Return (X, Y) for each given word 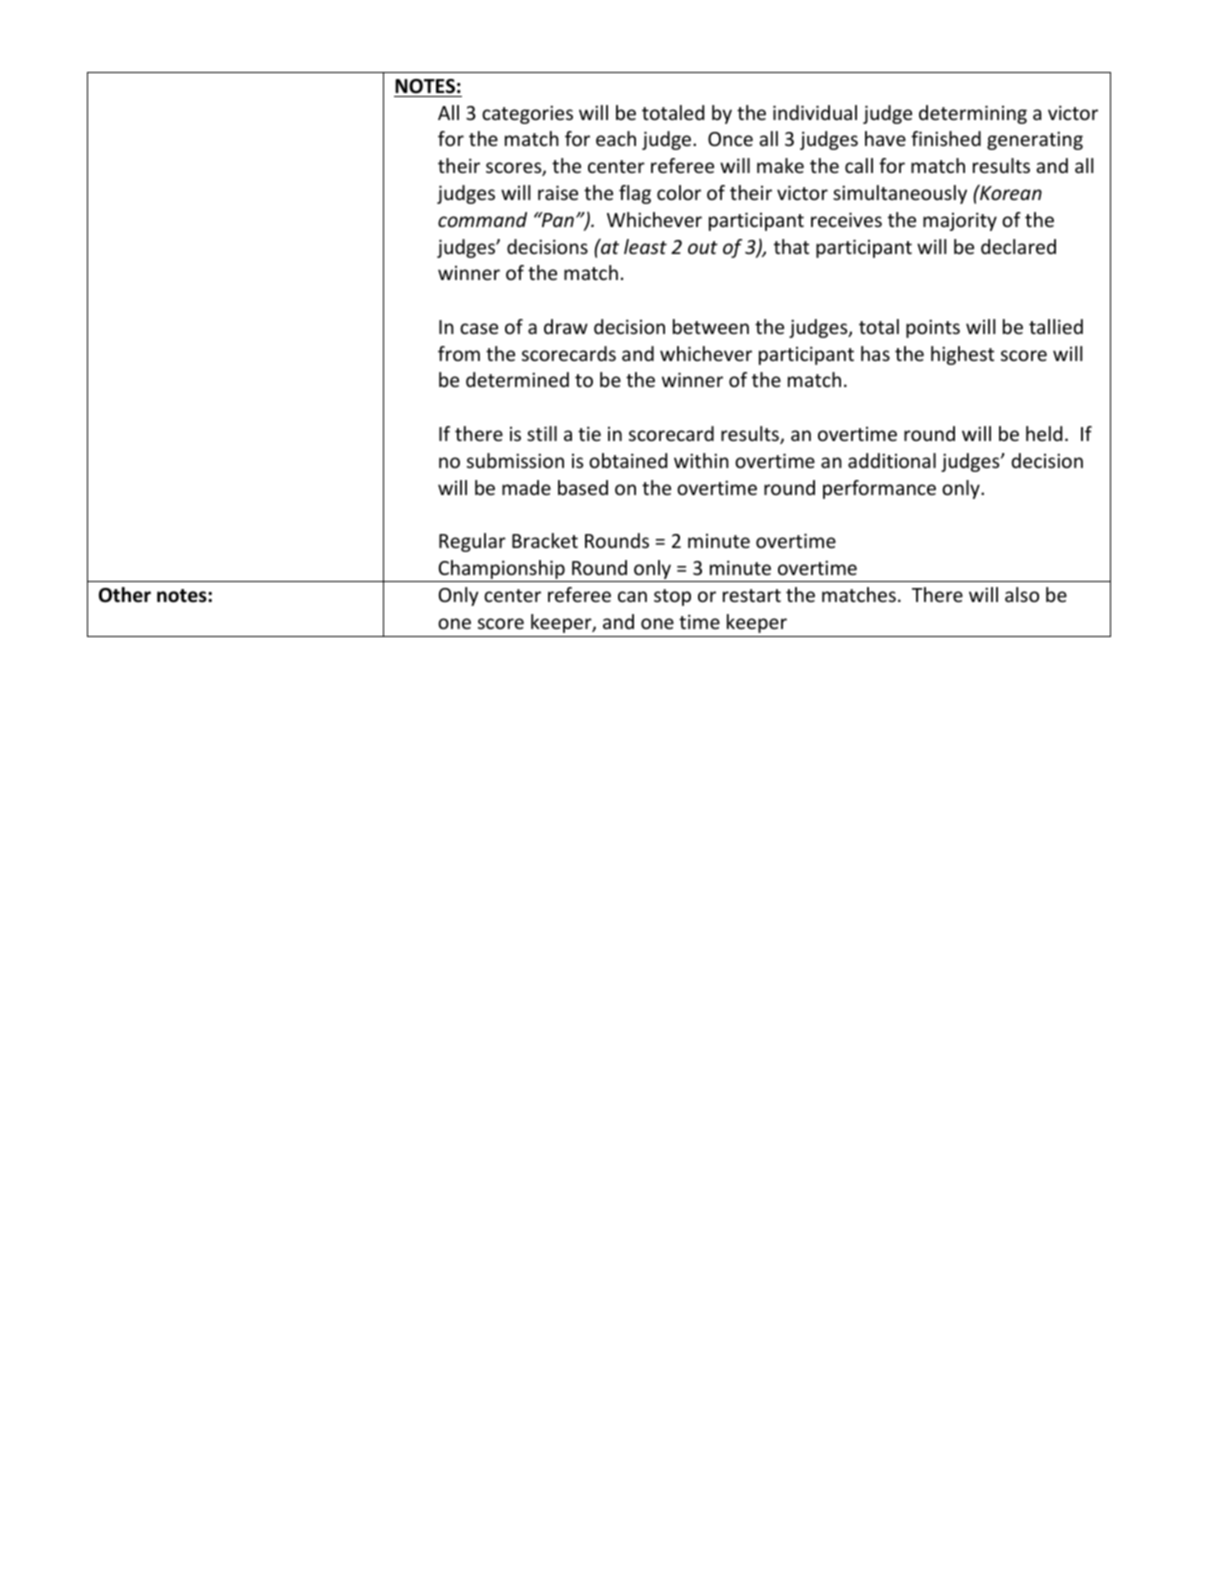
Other (125, 595)
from (459, 353)
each (616, 138)
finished (946, 138)
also (1022, 594)
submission (515, 460)
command (482, 219)
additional (892, 460)
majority (960, 221)
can (632, 596)
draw (566, 326)
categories (527, 114)
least (645, 246)
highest (962, 355)
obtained (628, 460)
